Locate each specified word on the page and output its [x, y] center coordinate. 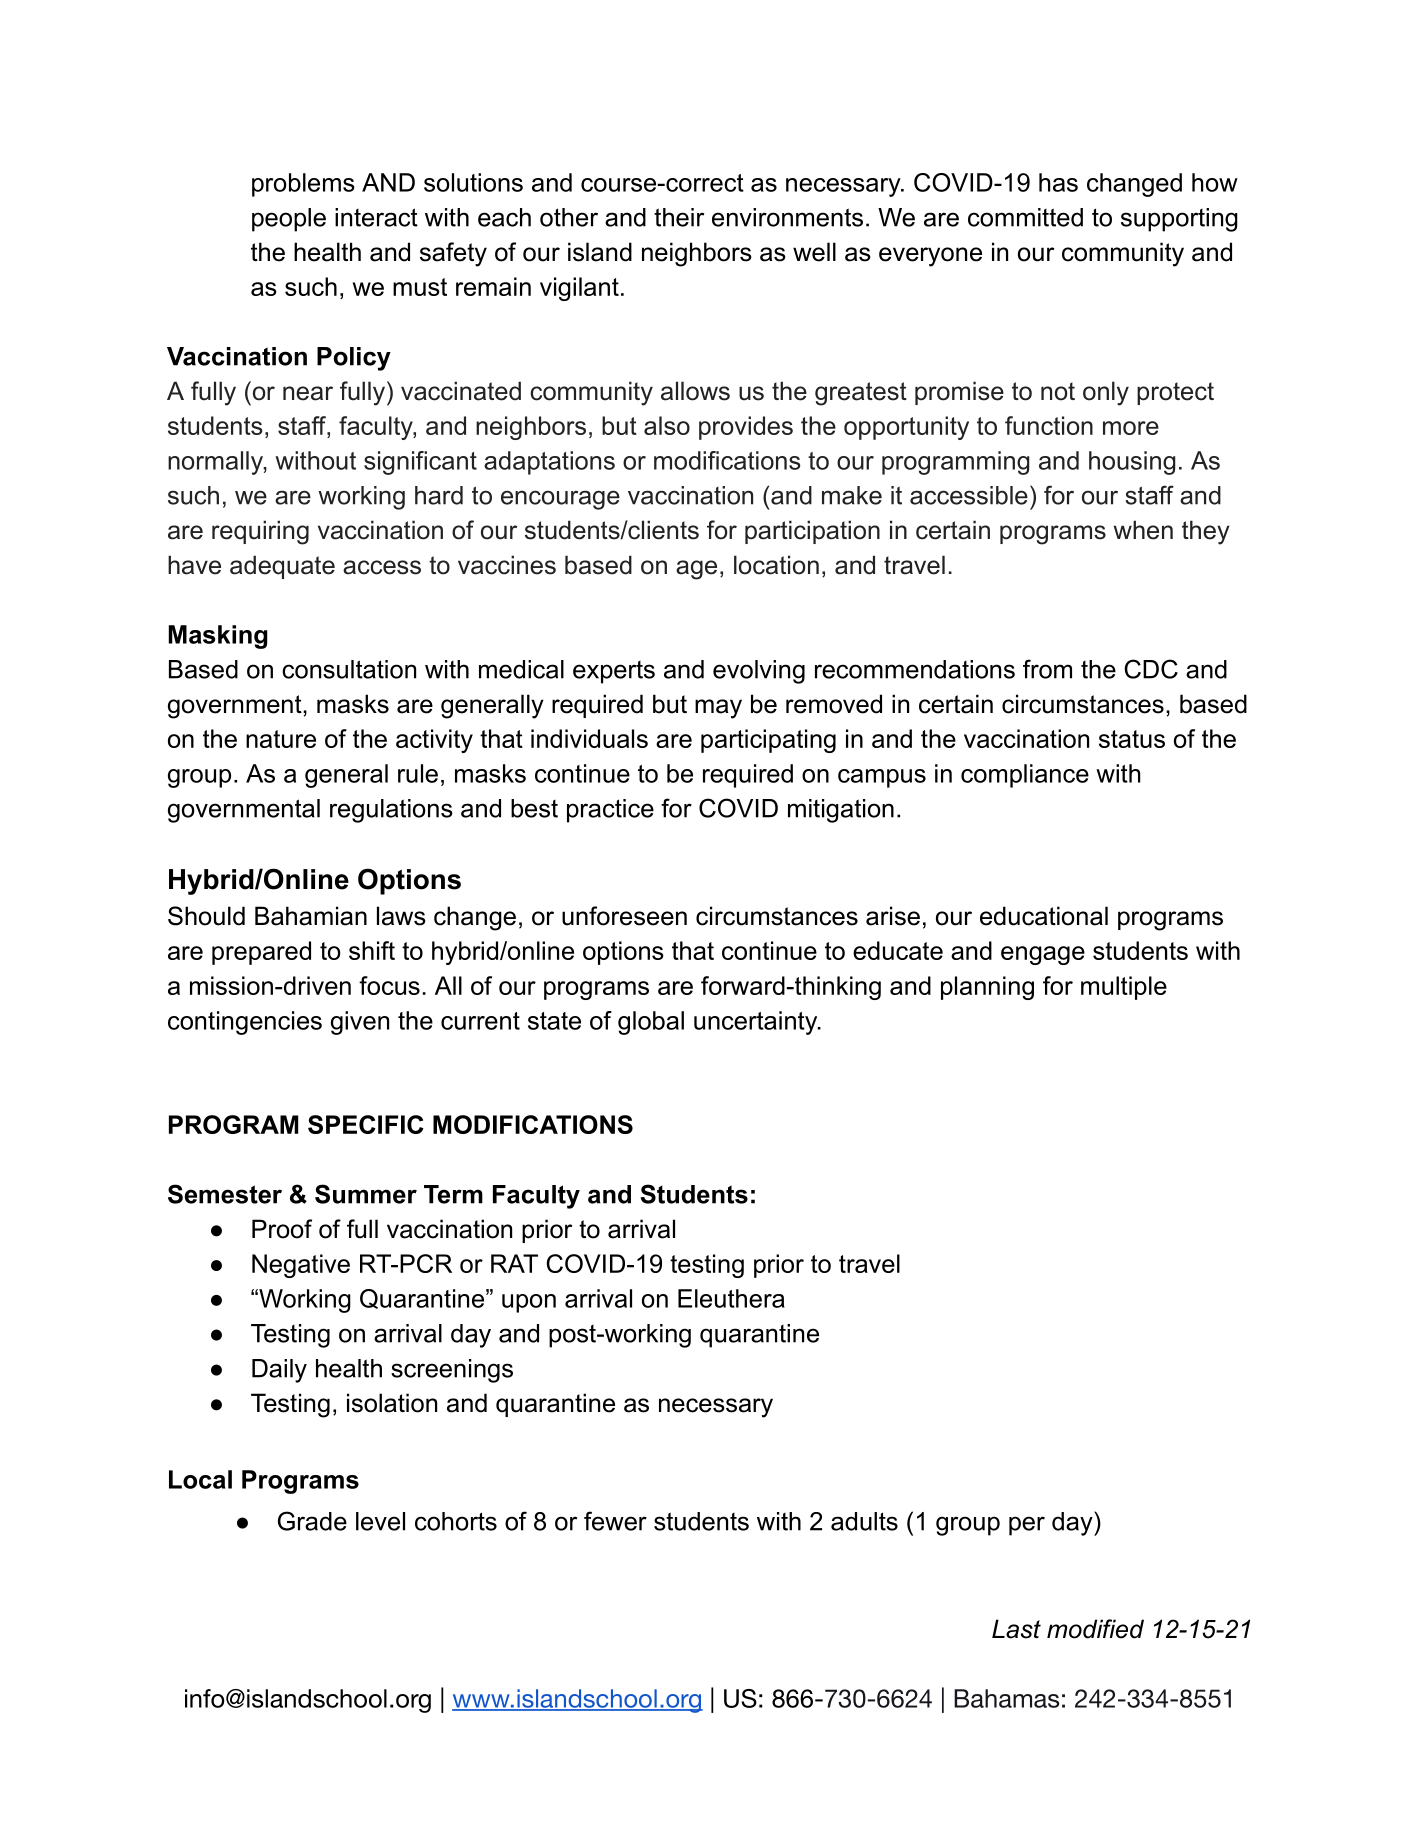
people [289, 220]
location [776, 565]
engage [1043, 955]
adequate [282, 567]
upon [529, 1303]
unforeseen [624, 916]
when [1143, 530]
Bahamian [311, 916]
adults [864, 1521]
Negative [301, 1266]
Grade [312, 1521]
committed [1025, 217]
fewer [615, 1521]
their [679, 217]
